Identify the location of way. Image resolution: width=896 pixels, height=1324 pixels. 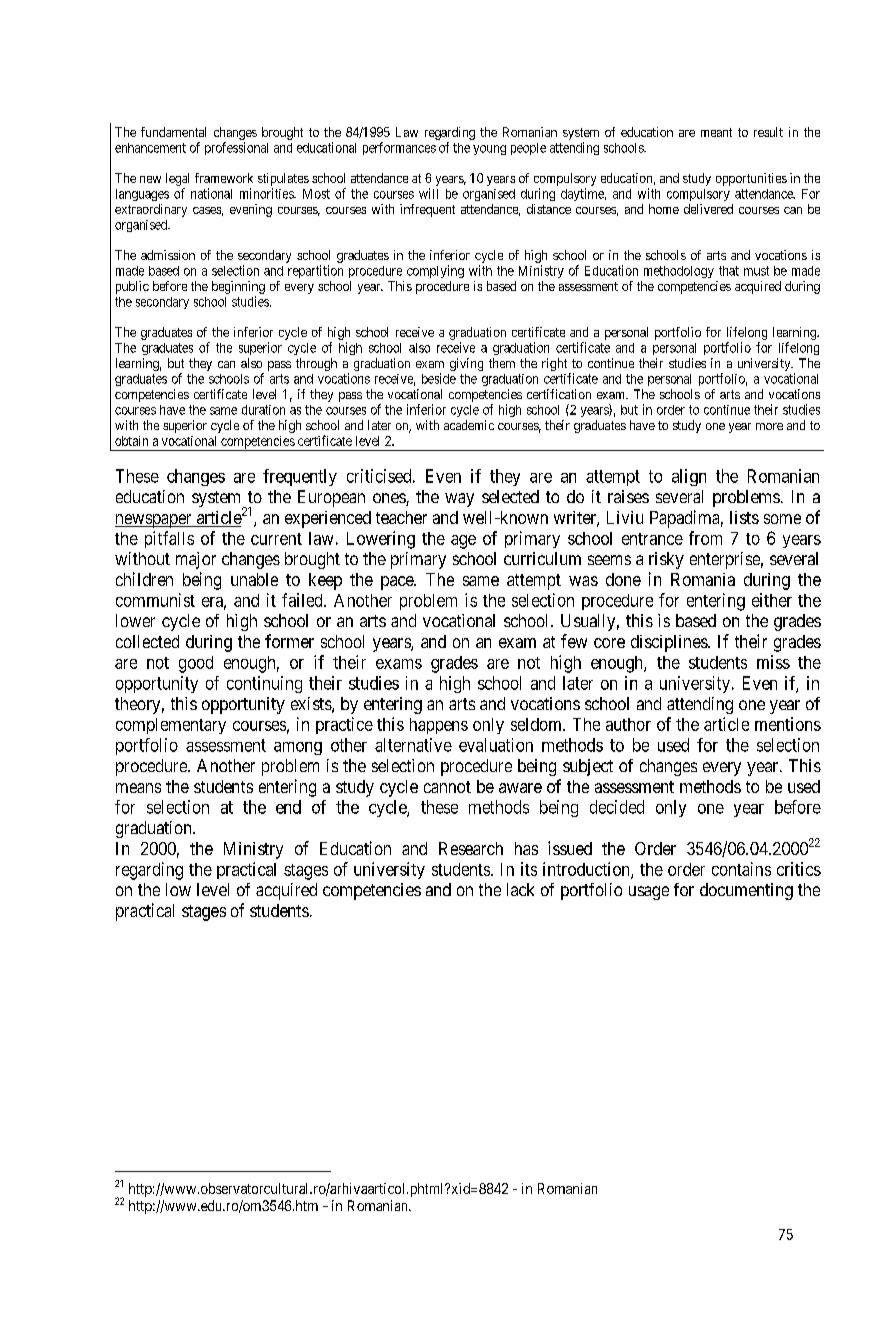
(459, 500).
